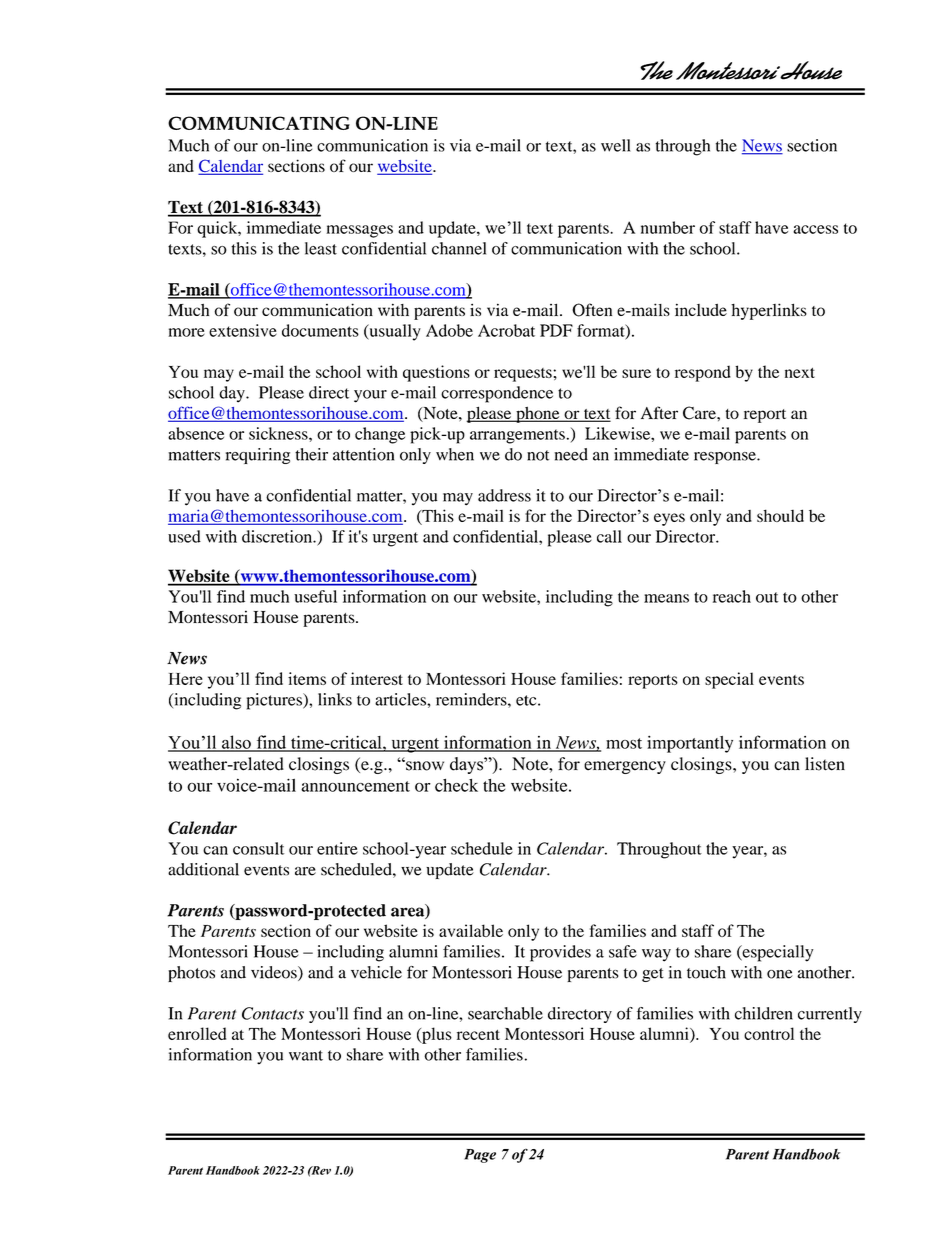  I want to click on items, so click(307, 678).
